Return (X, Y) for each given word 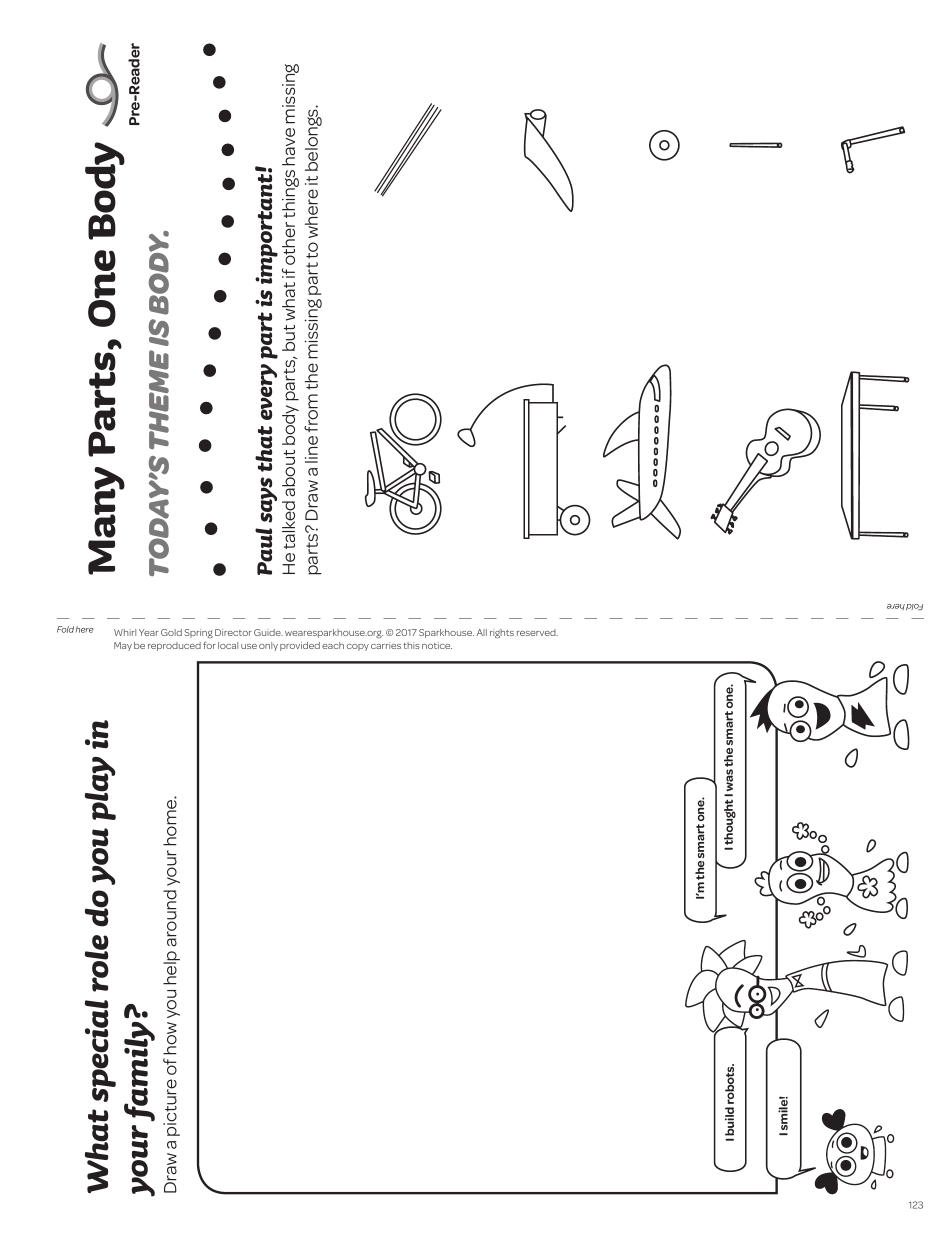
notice (437, 645)
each (333, 645)
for (209, 645)
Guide (268, 632)
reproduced (174, 646)
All (482, 632)
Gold (171, 632)
